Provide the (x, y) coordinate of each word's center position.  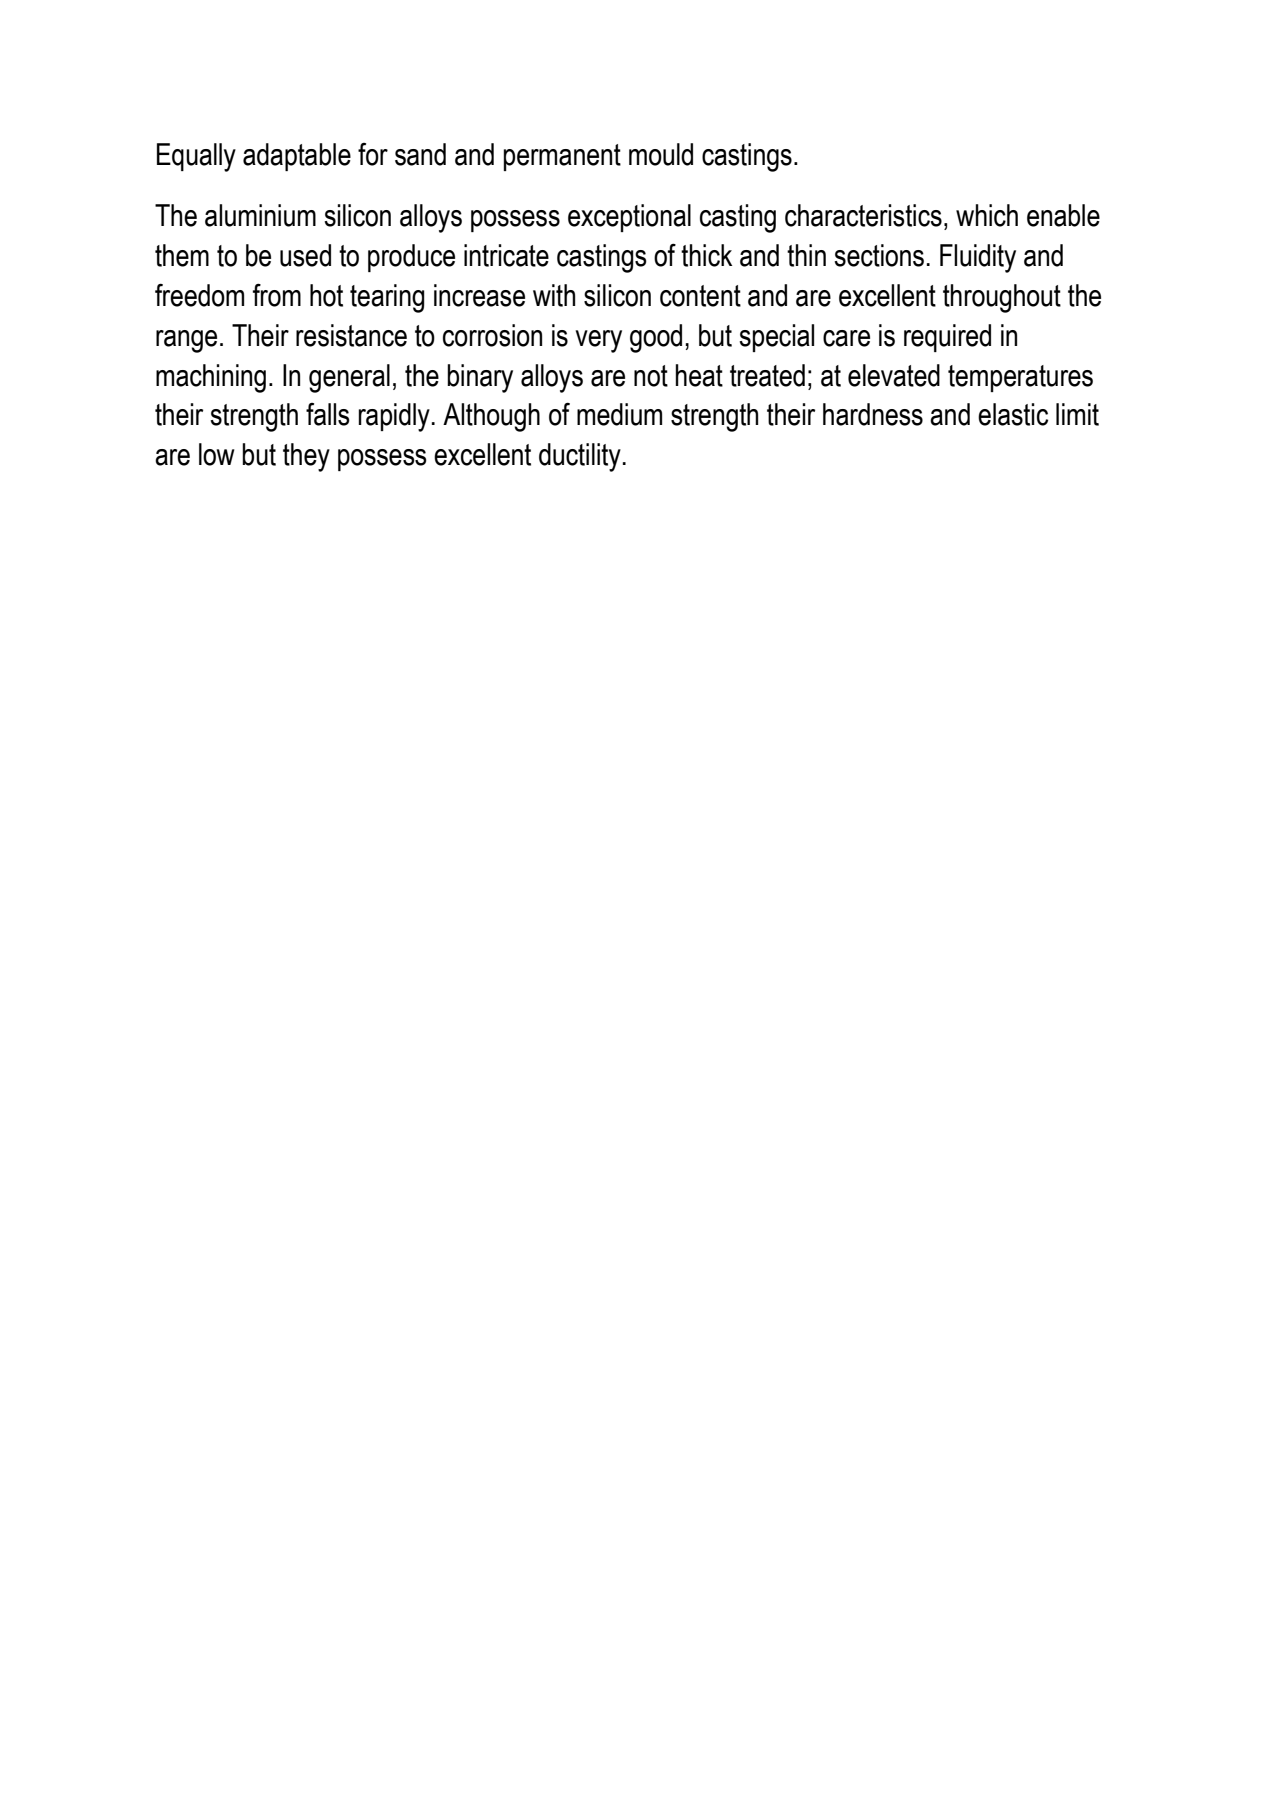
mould (661, 154)
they (306, 457)
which (987, 215)
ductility (580, 457)
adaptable (297, 157)
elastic (1013, 414)
